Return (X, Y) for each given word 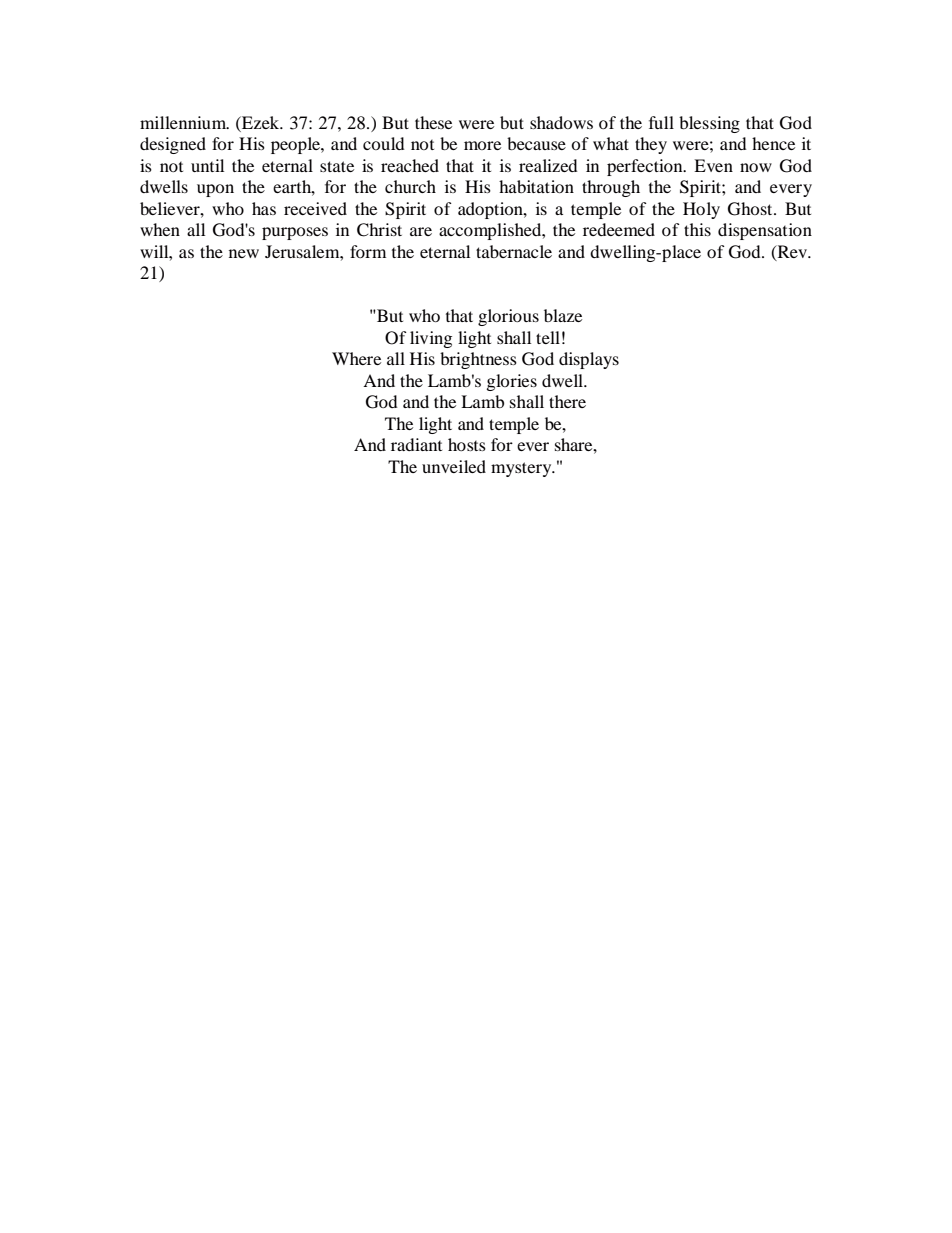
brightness (478, 360)
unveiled (454, 466)
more (482, 145)
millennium (184, 122)
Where (356, 358)
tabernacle (514, 251)
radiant (416, 444)
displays (589, 360)
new (244, 253)
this (697, 229)
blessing (709, 124)
